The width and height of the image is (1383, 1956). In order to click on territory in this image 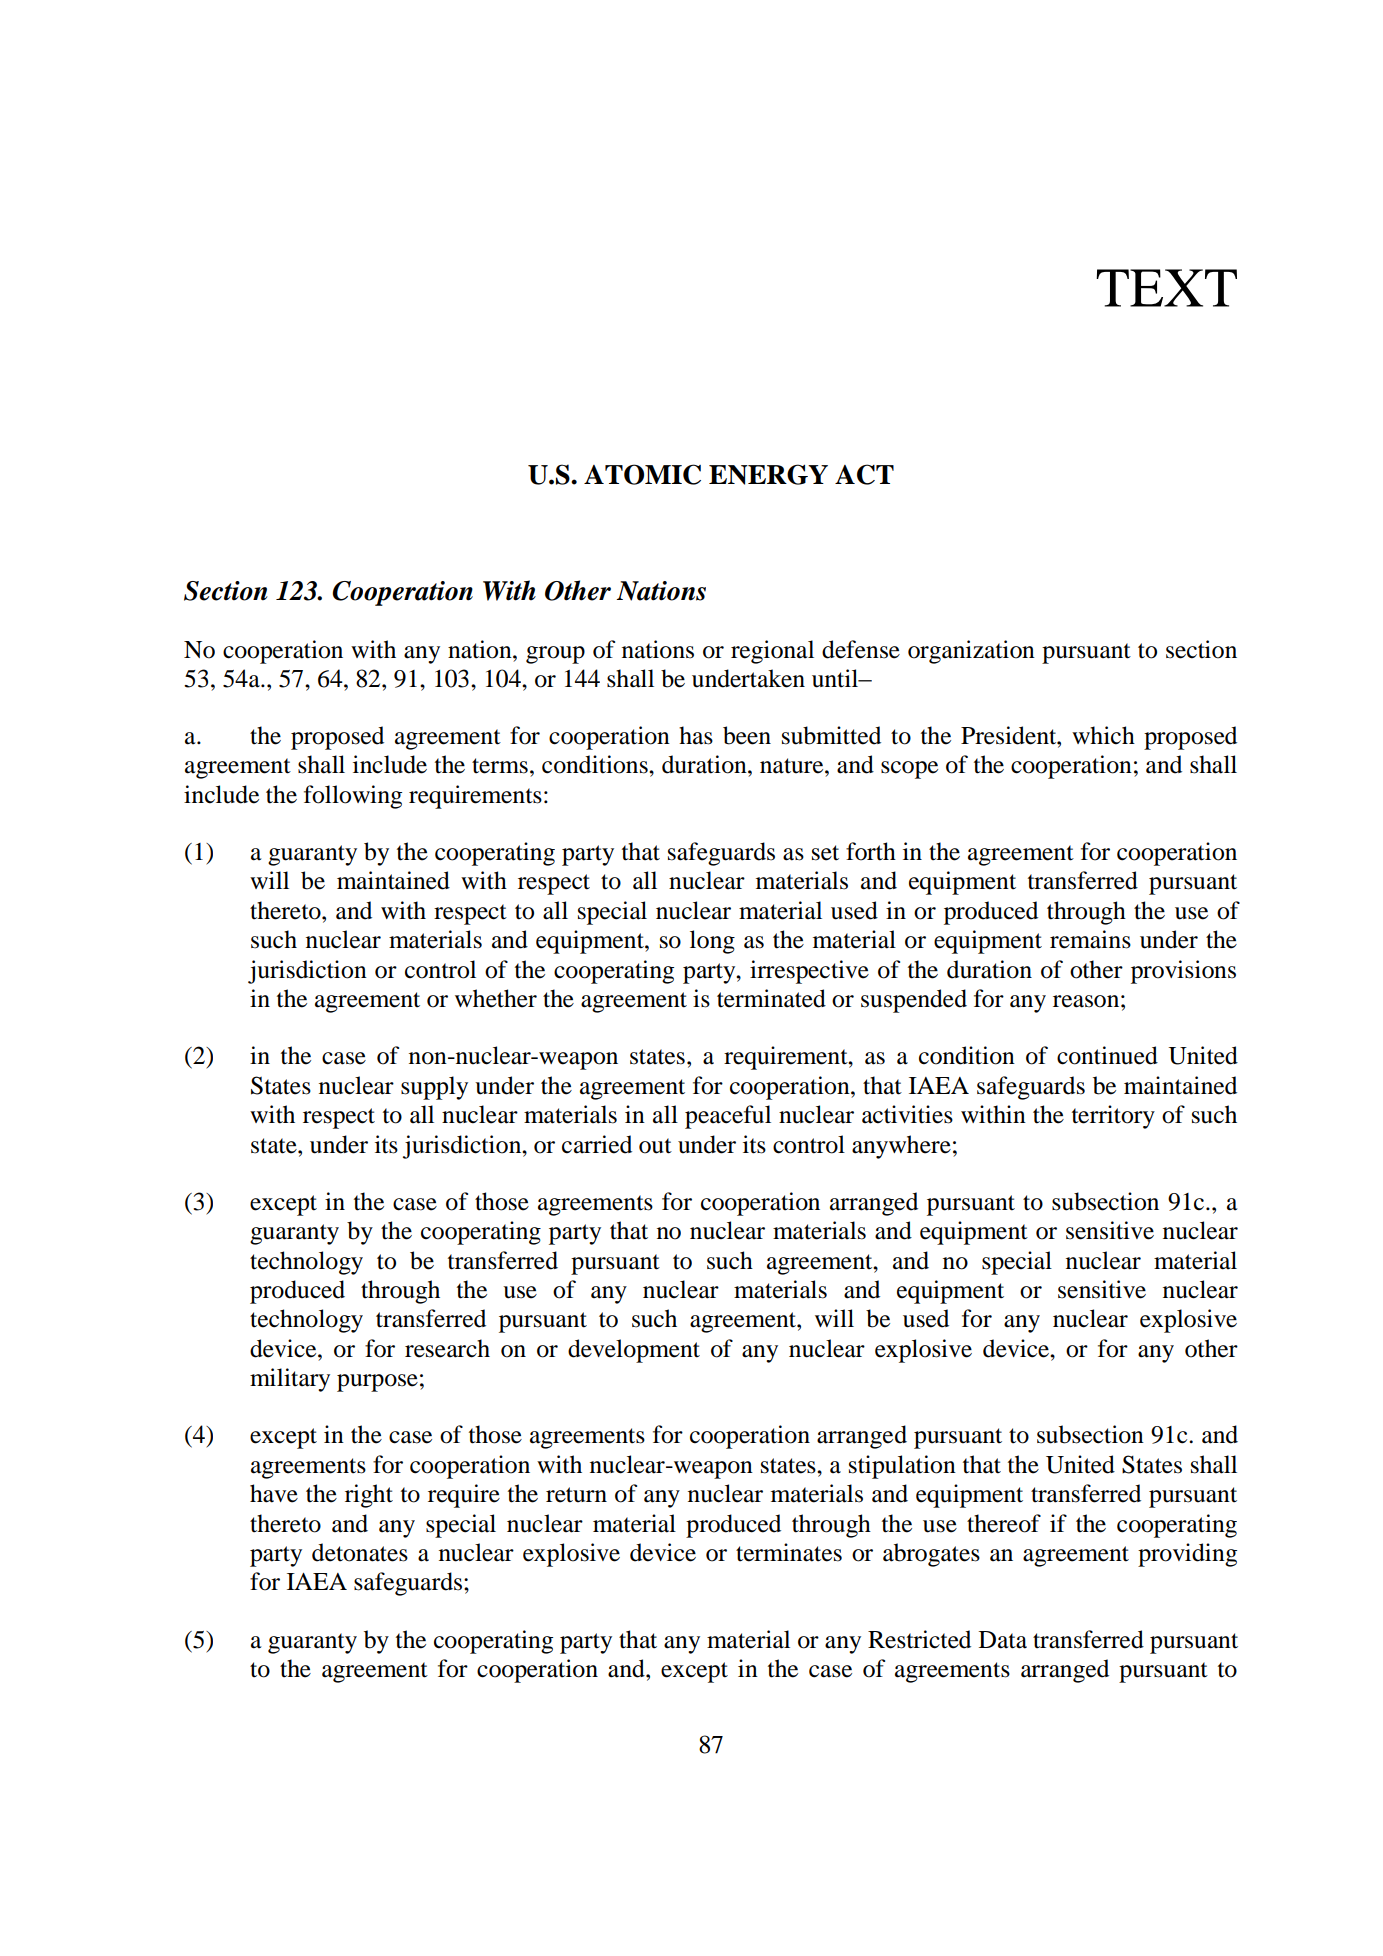, I will do `click(1113, 1117)`.
